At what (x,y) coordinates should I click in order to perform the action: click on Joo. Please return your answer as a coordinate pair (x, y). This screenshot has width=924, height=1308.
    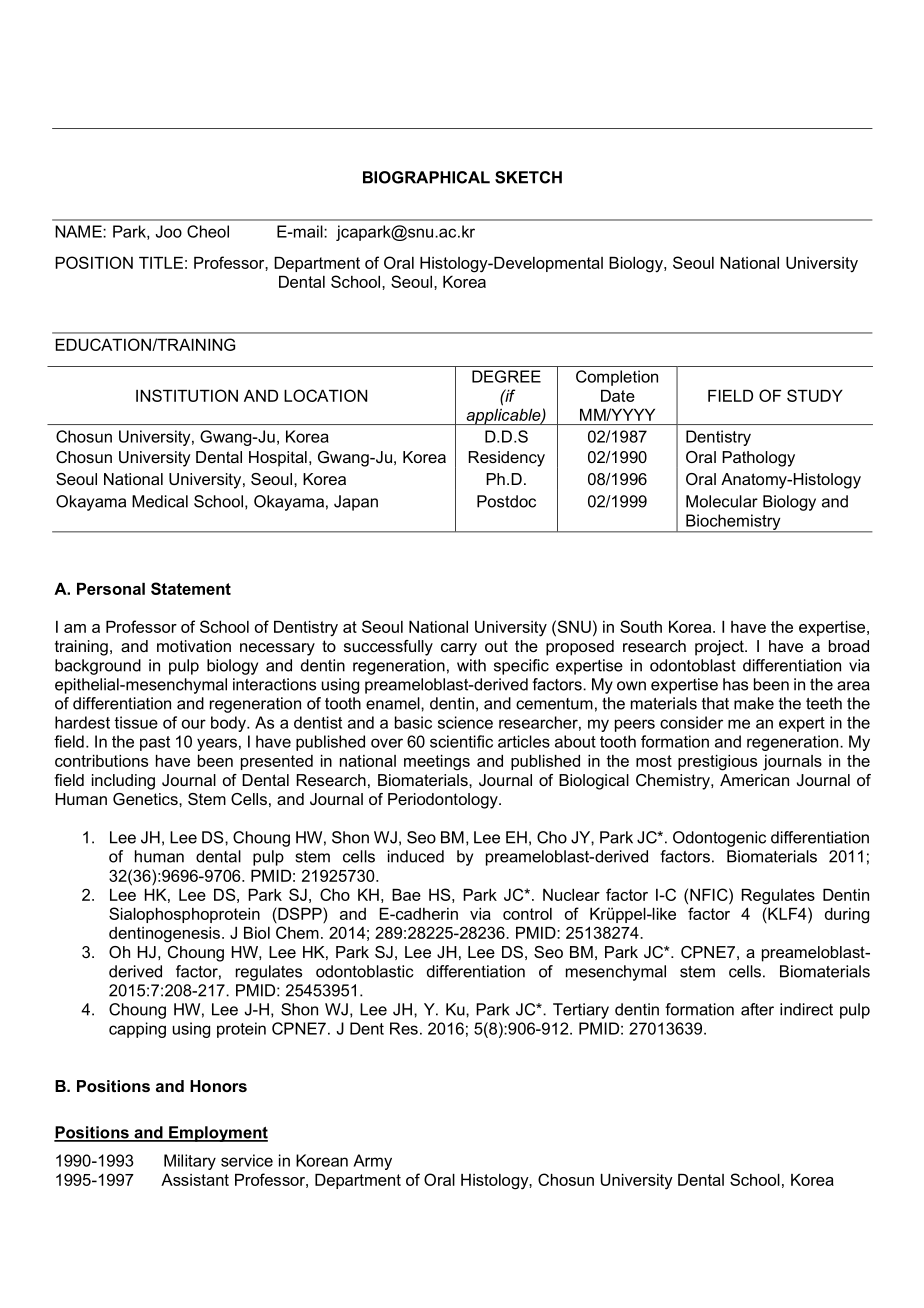
    Looking at the image, I should click on (168, 231).
